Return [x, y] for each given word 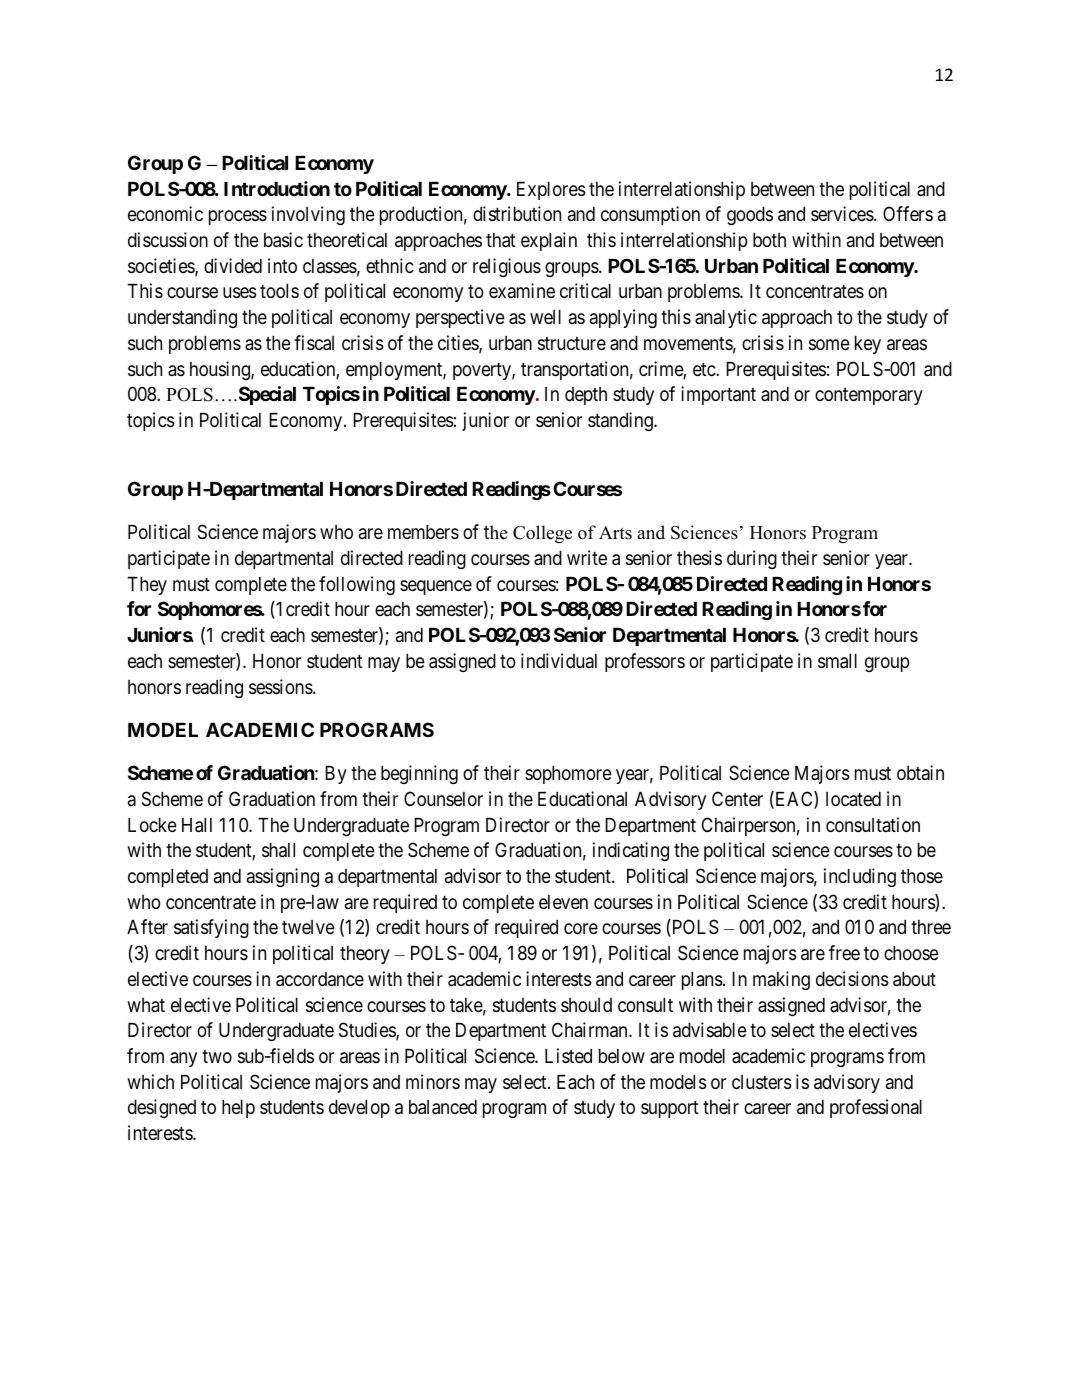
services [843, 213]
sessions [281, 687]
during [752, 559]
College [542, 534]
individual [559, 660]
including [860, 877]
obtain [920, 772]
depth [586, 396]
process [238, 218]
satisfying [211, 928]
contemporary [869, 396]
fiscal [314, 343]
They [147, 586]
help [238, 1109]
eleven [563, 902]
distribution [517, 213]
